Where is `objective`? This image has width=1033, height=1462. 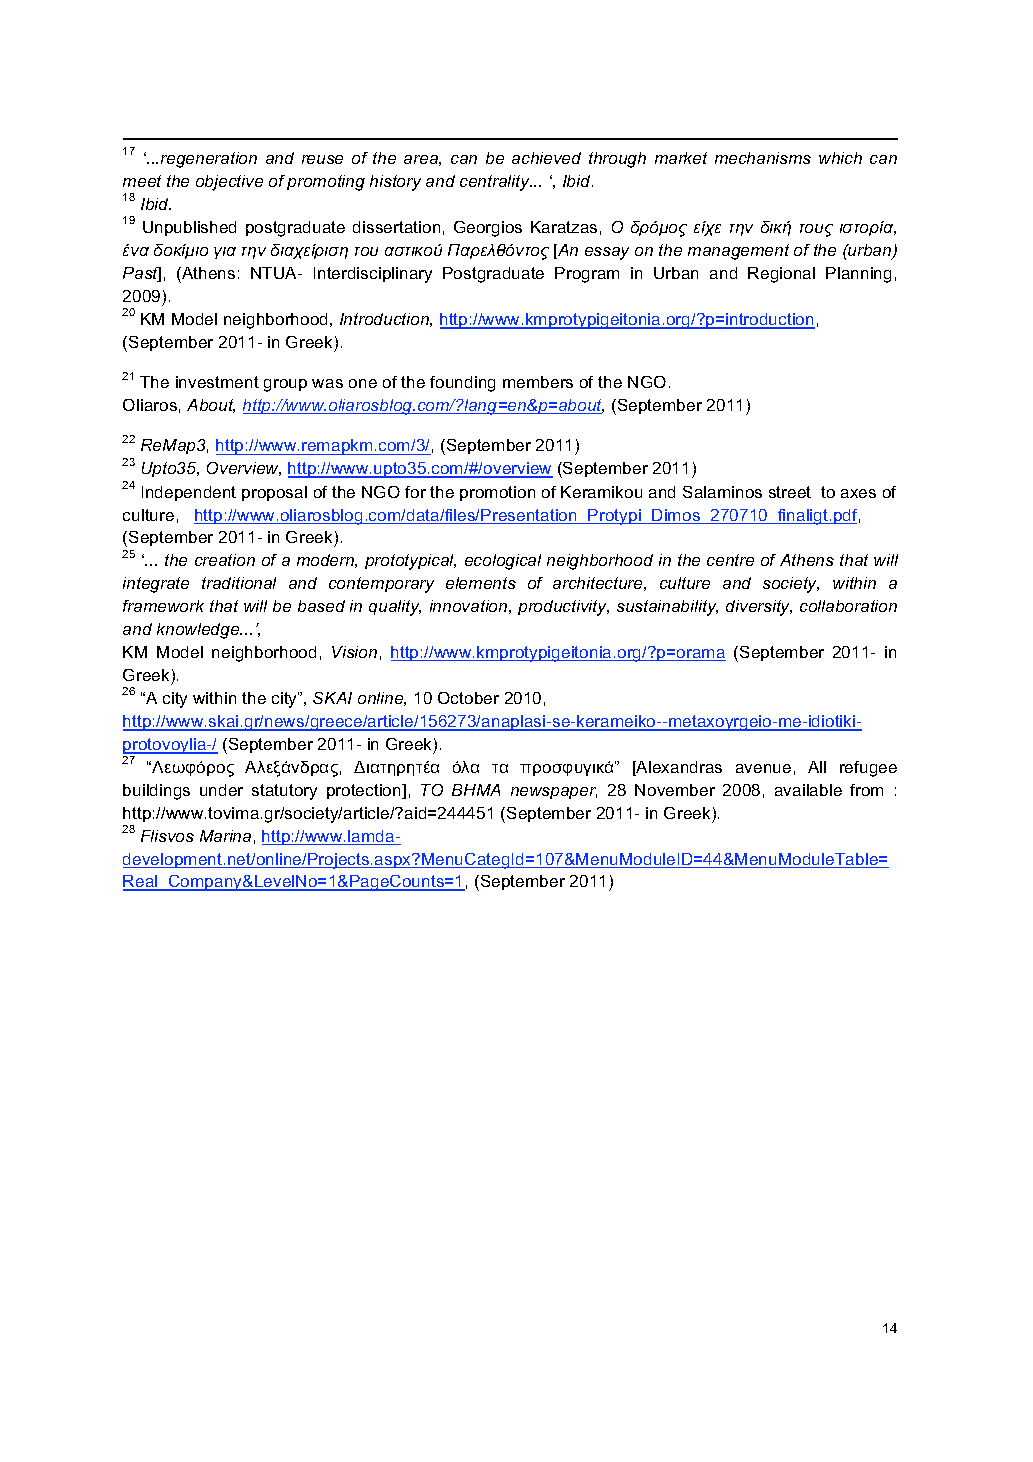
objective is located at coordinates (229, 183).
